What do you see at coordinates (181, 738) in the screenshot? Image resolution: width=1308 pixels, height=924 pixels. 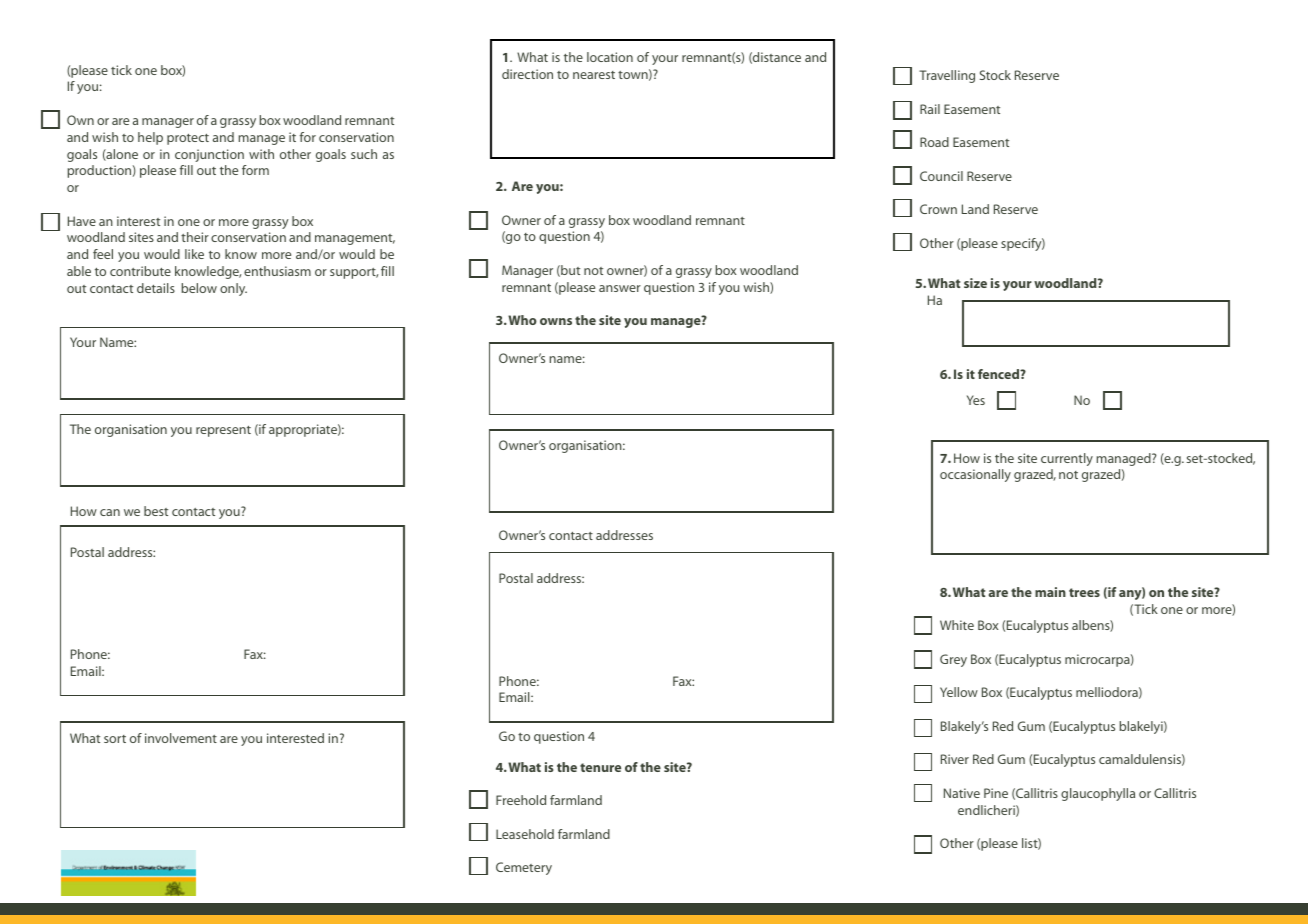 I see `involvement` at bounding box center [181, 738].
